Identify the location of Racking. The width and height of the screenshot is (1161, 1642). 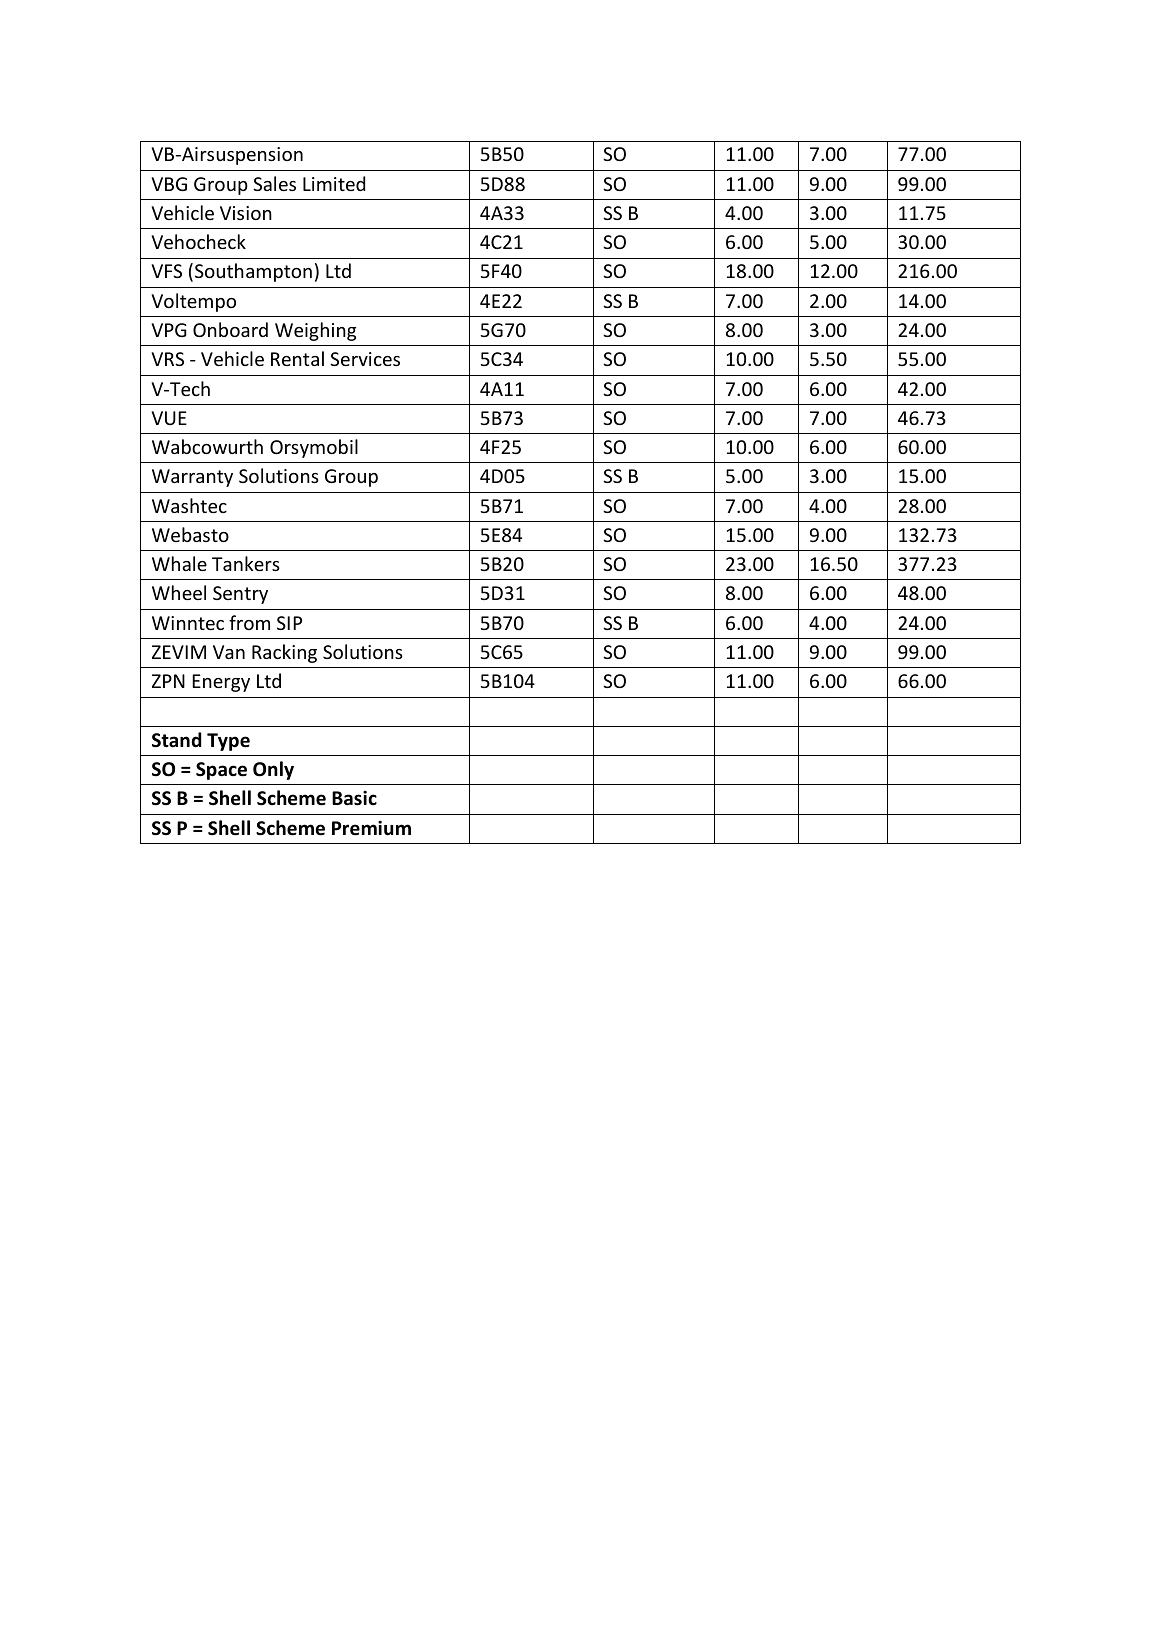
(284, 653).
